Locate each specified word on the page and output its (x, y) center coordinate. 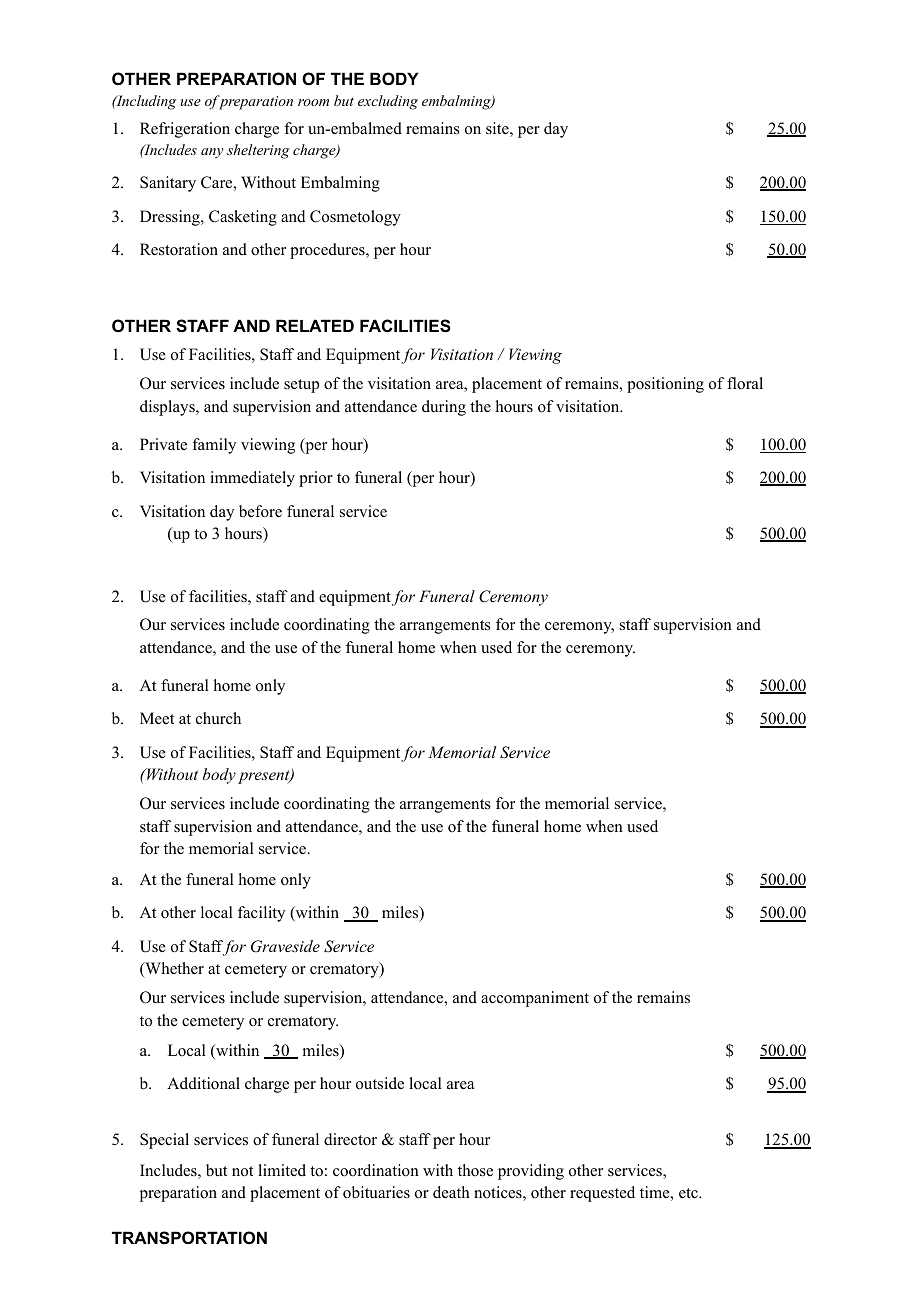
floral (745, 383)
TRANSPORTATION (189, 1238)
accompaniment (535, 999)
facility (261, 914)
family (214, 446)
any (212, 153)
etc (689, 1193)
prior (316, 479)
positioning (665, 385)
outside (380, 1083)
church (218, 718)
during (444, 408)
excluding (388, 102)
